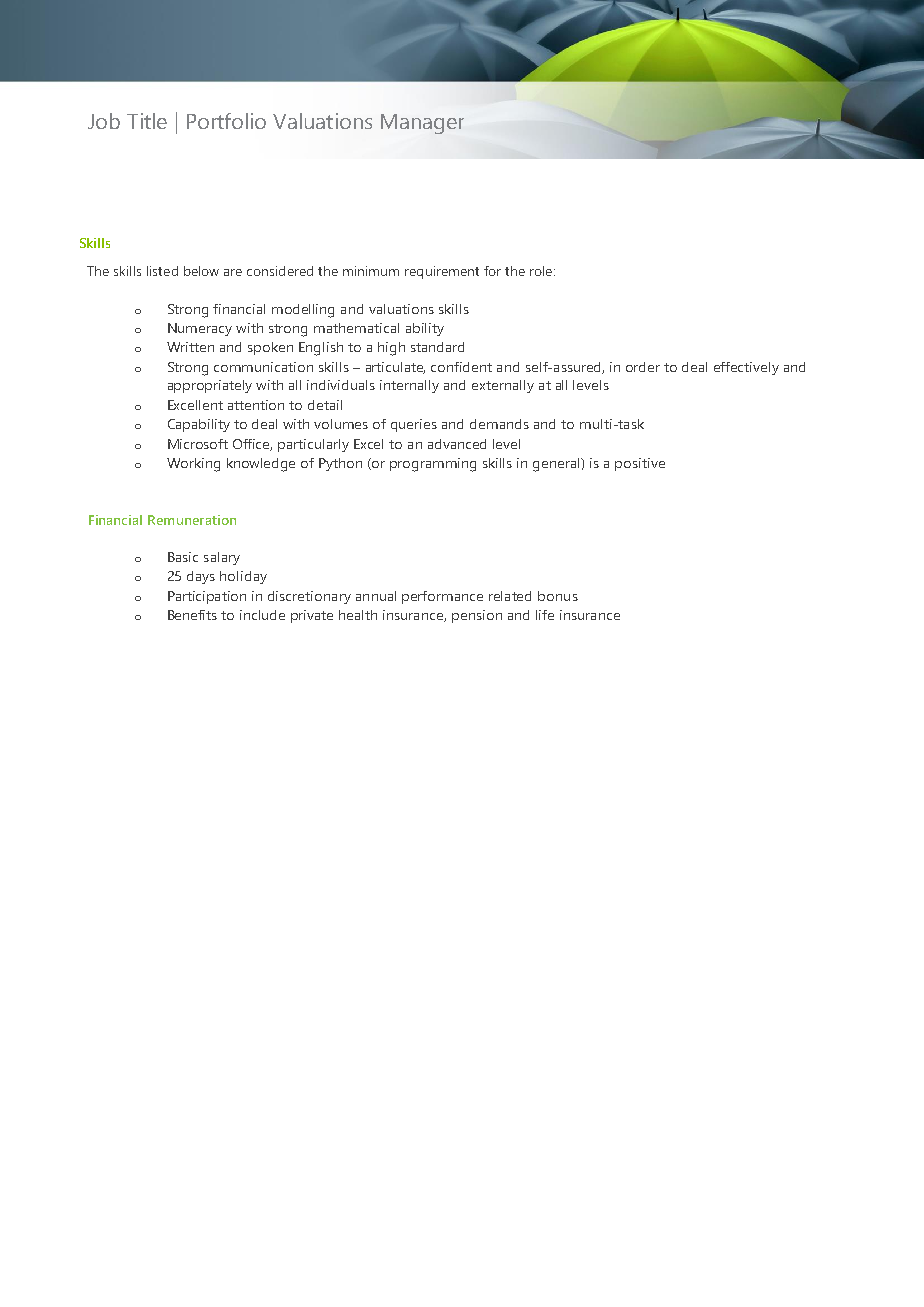 The width and height of the screenshot is (924, 1307). Describe the element at coordinates (395, 368) in the screenshot. I see `articulate` at that location.
